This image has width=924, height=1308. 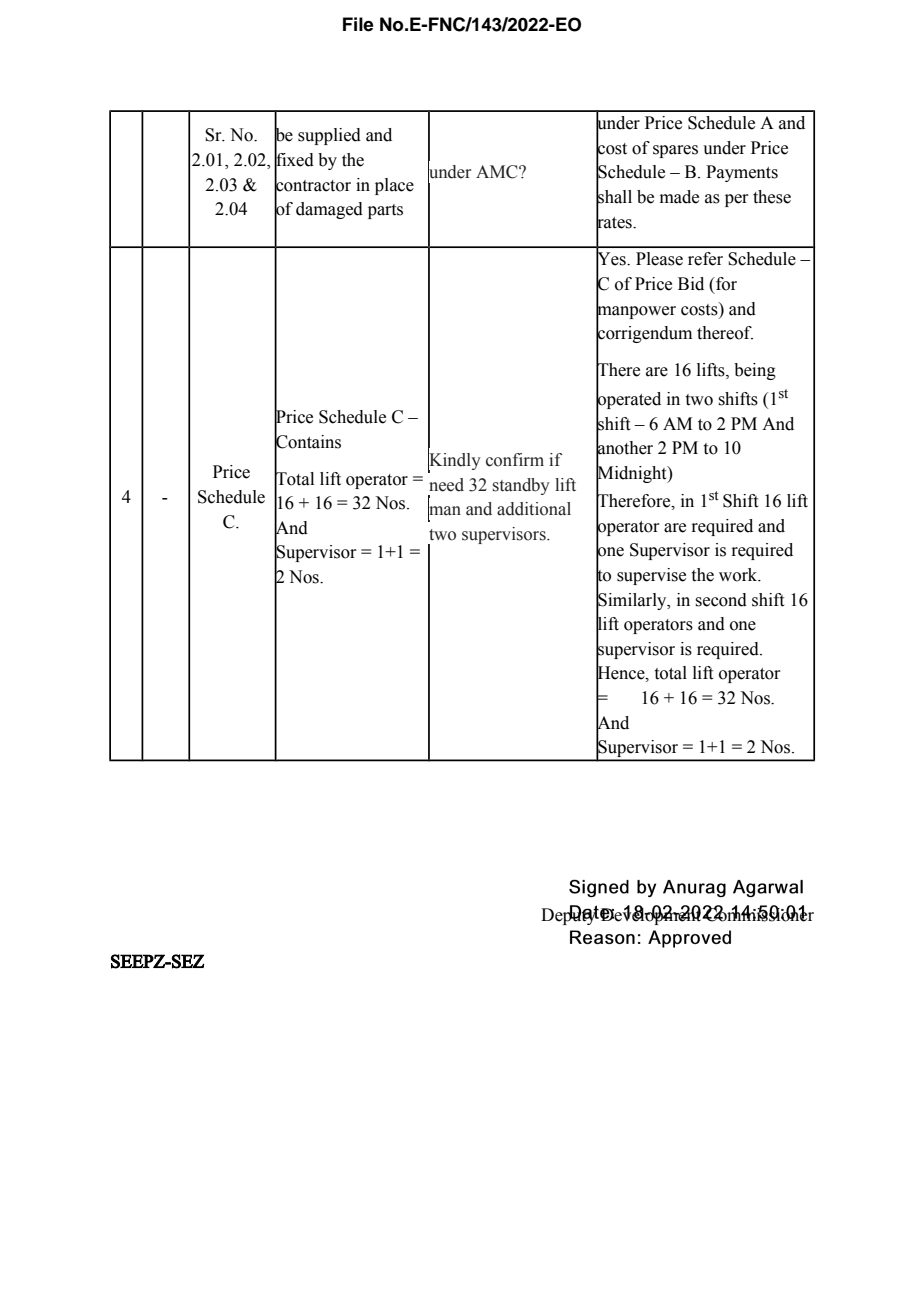 What do you see at coordinates (651, 576) in the image?
I see `supervise` at bounding box center [651, 576].
